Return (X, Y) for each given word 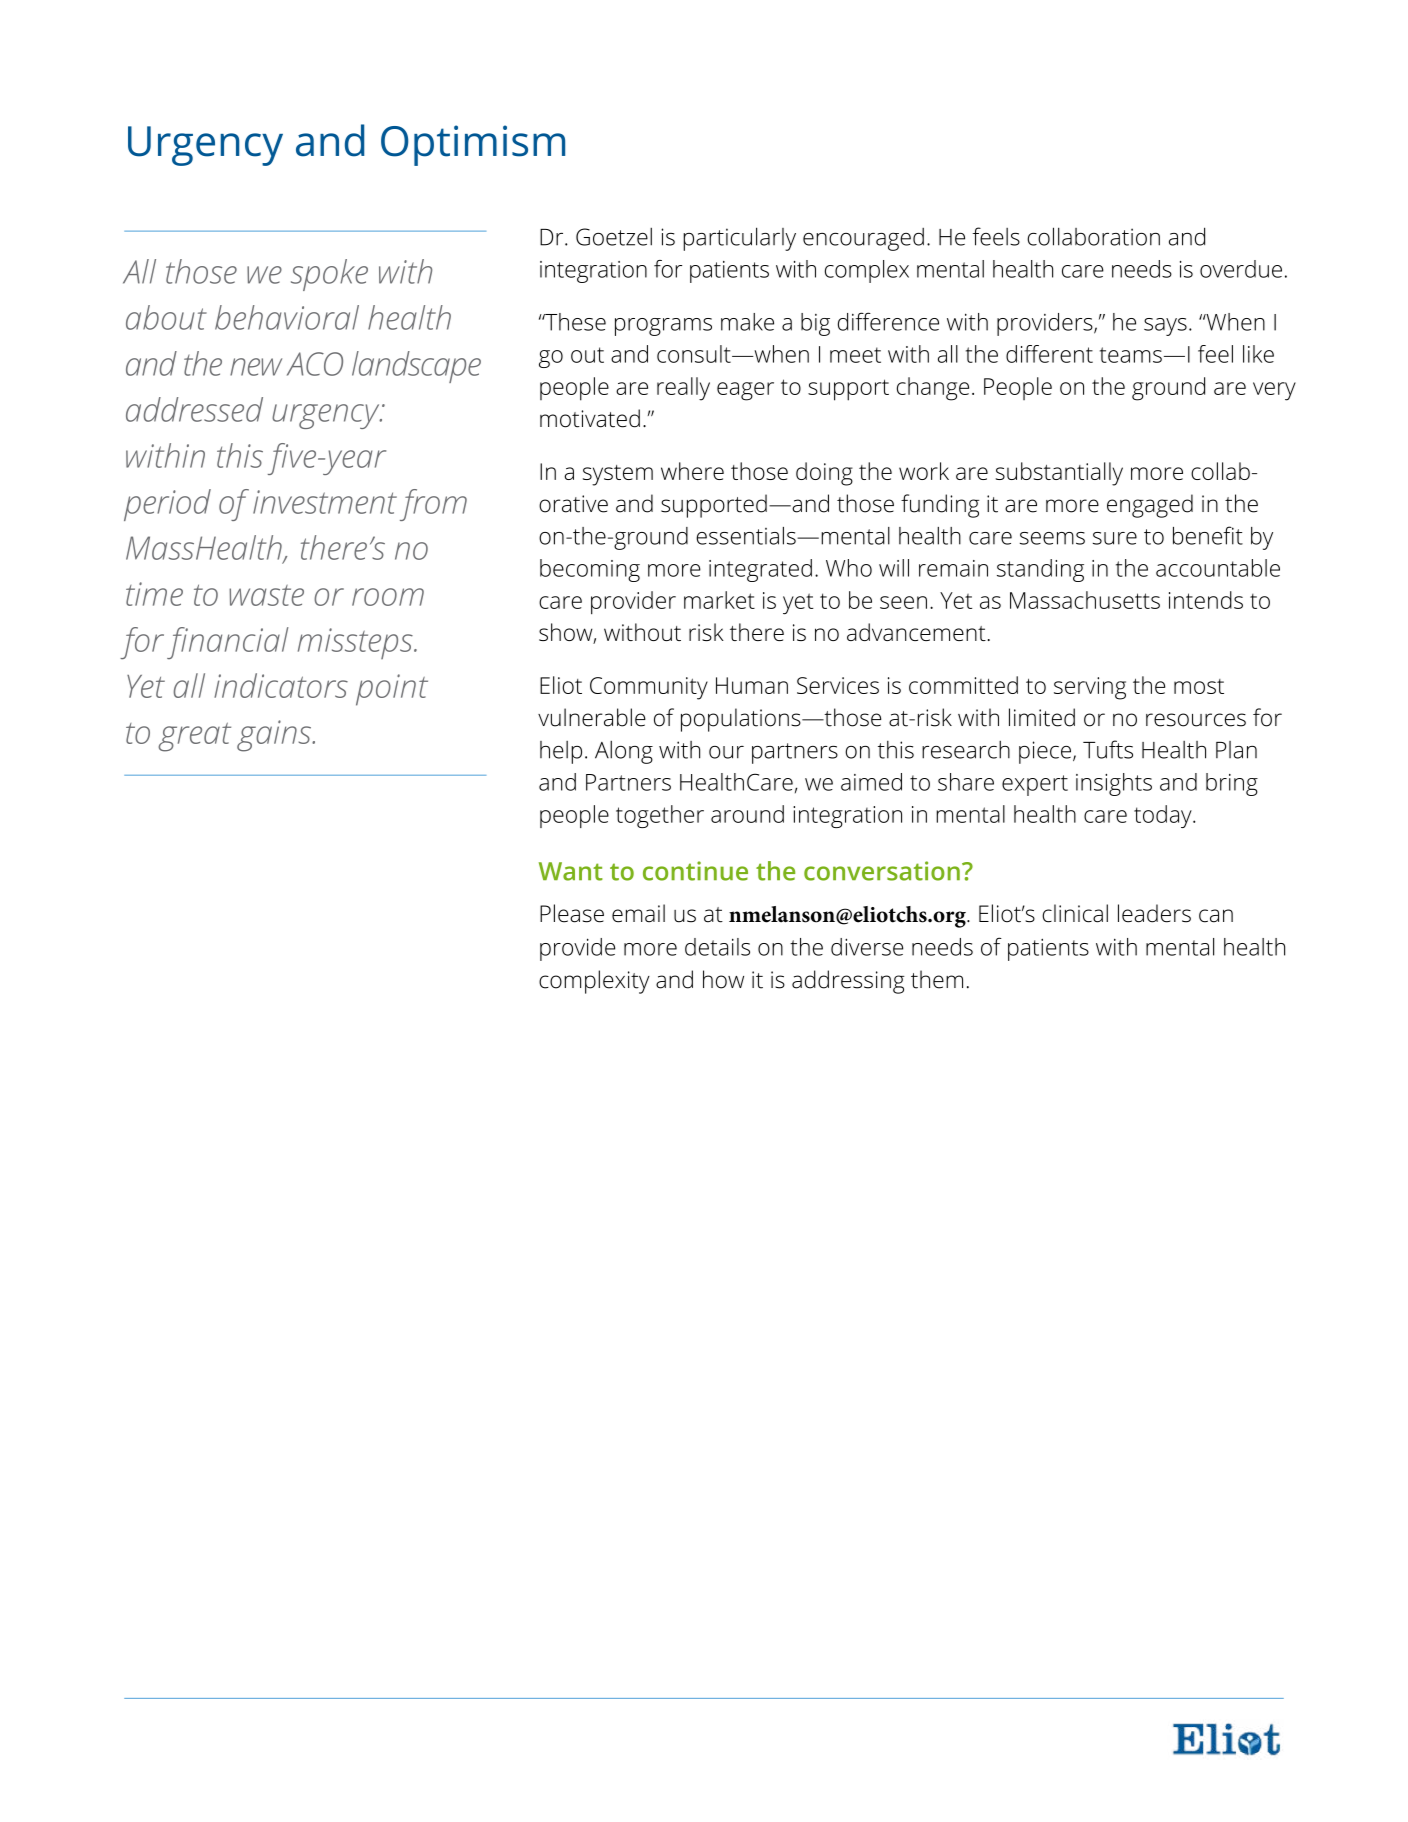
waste (266, 595)
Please (572, 913)
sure (1115, 538)
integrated (760, 570)
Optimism (473, 145)
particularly (739, 239)
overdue (1241, 269)
